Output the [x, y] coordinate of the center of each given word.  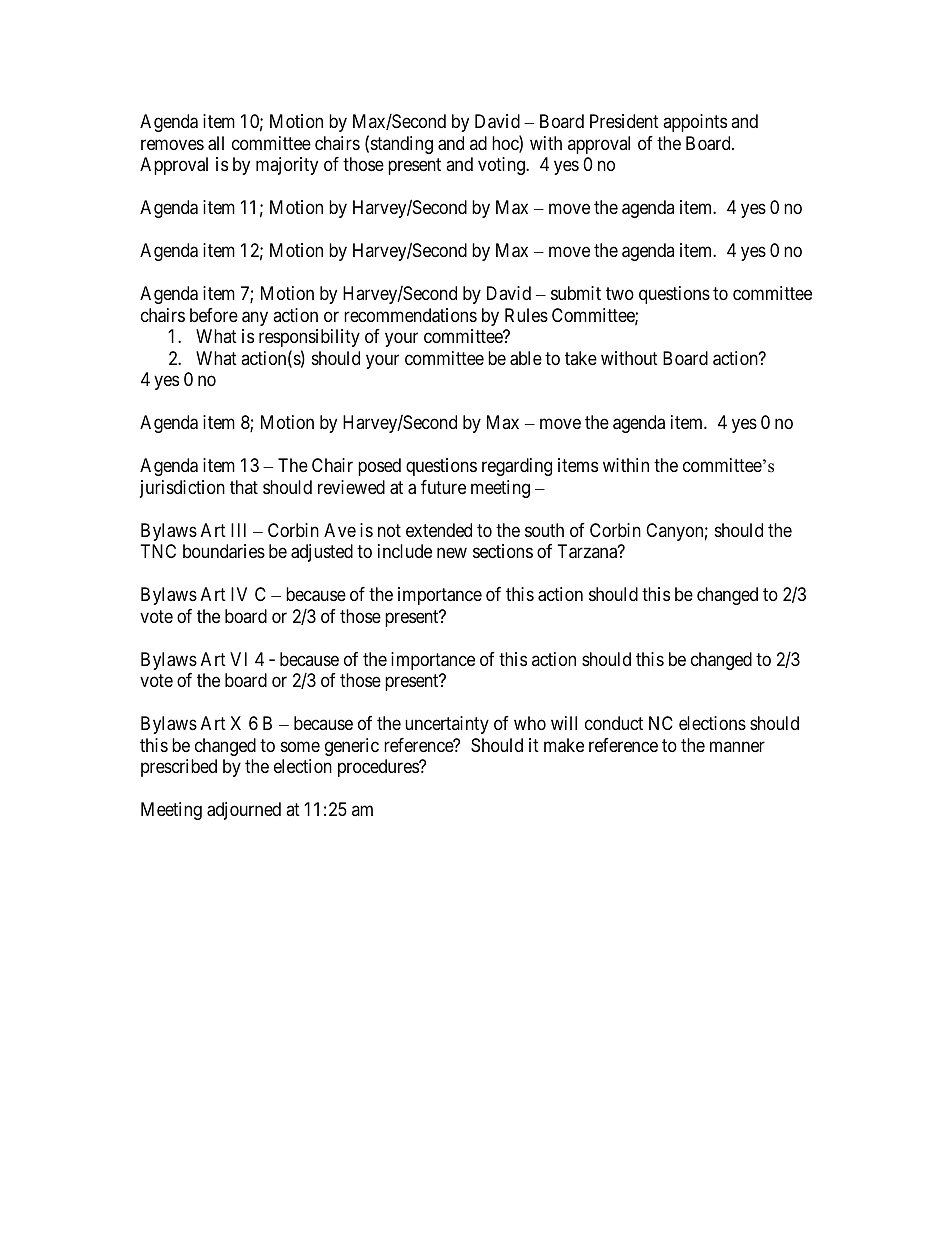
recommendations [410, 315]
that [244, 487]
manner [737, 746]
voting [502, 166]
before [214, 315]
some [300, 746]
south [544, 530]
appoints [695, 123]
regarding [517, 467]
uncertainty [447, 725]
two [620, 294]
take [581, 358]
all [216, 143]
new [452, 553]
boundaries [224, 551]
